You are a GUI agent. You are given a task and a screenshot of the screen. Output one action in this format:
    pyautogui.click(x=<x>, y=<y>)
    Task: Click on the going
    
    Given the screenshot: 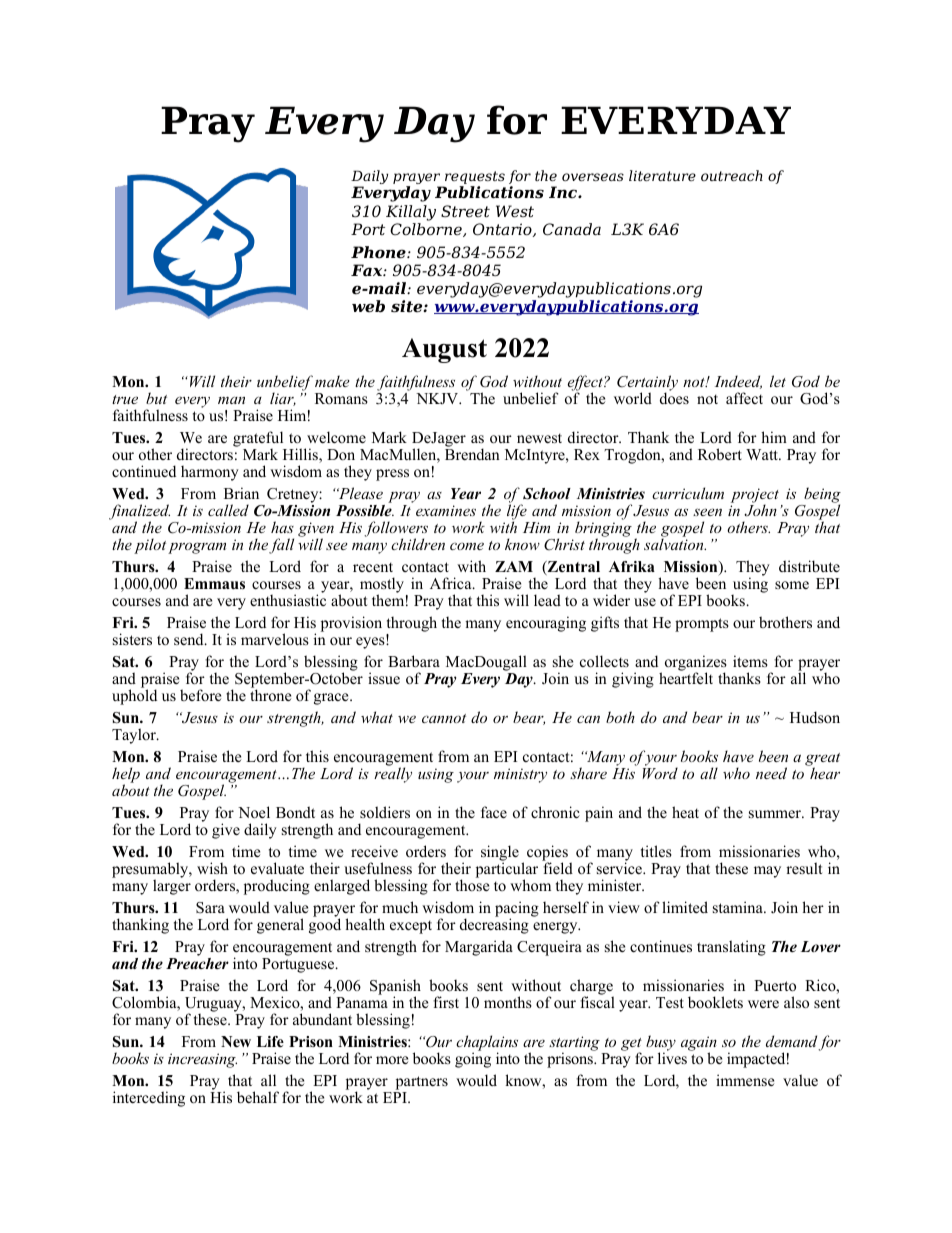 What is the action you would take?
    pyautogui.click(x=473, y=1060)
